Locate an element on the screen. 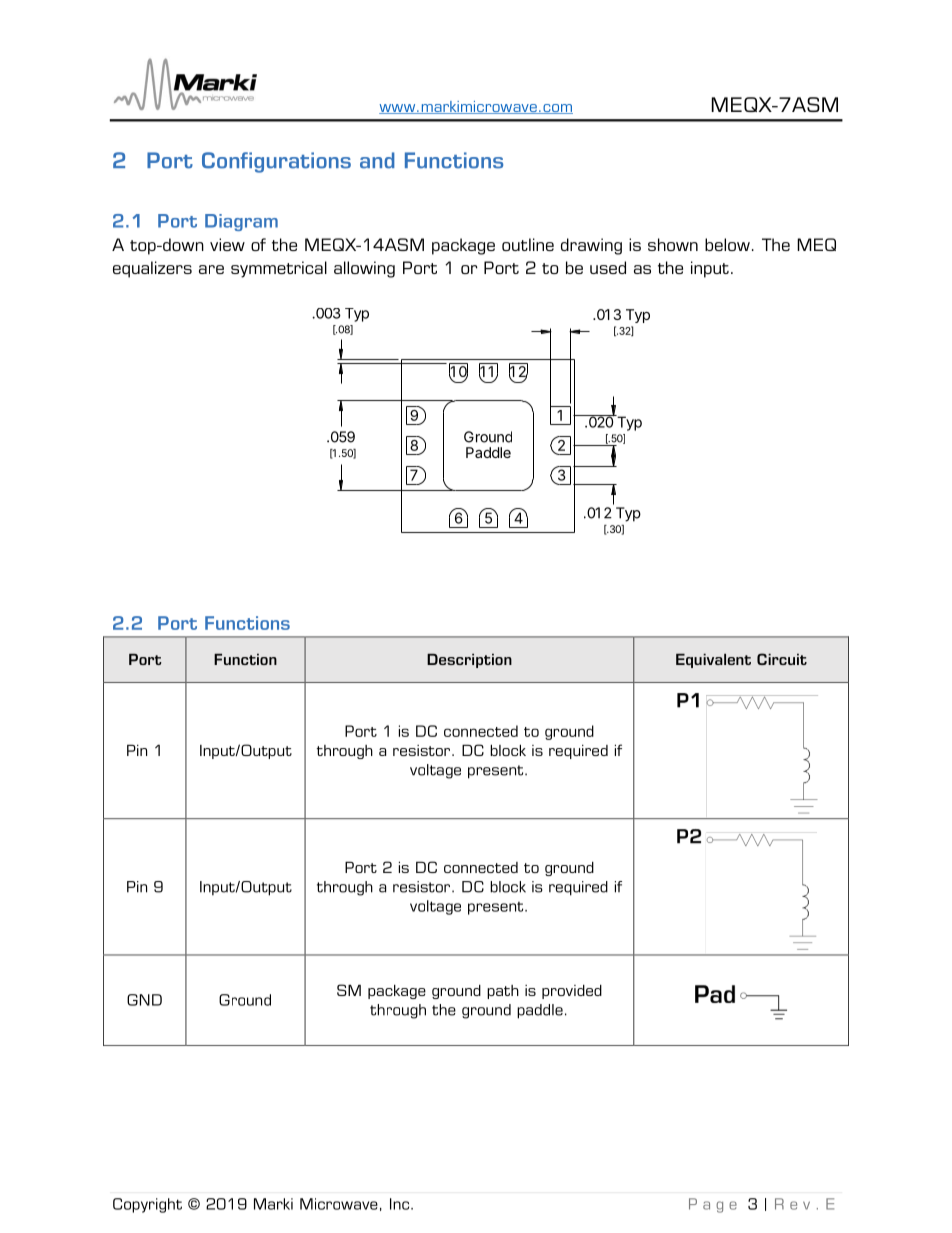 The height and width of the screenshot is (1233, 952). Circuit is located at coordinates (782, 659).
